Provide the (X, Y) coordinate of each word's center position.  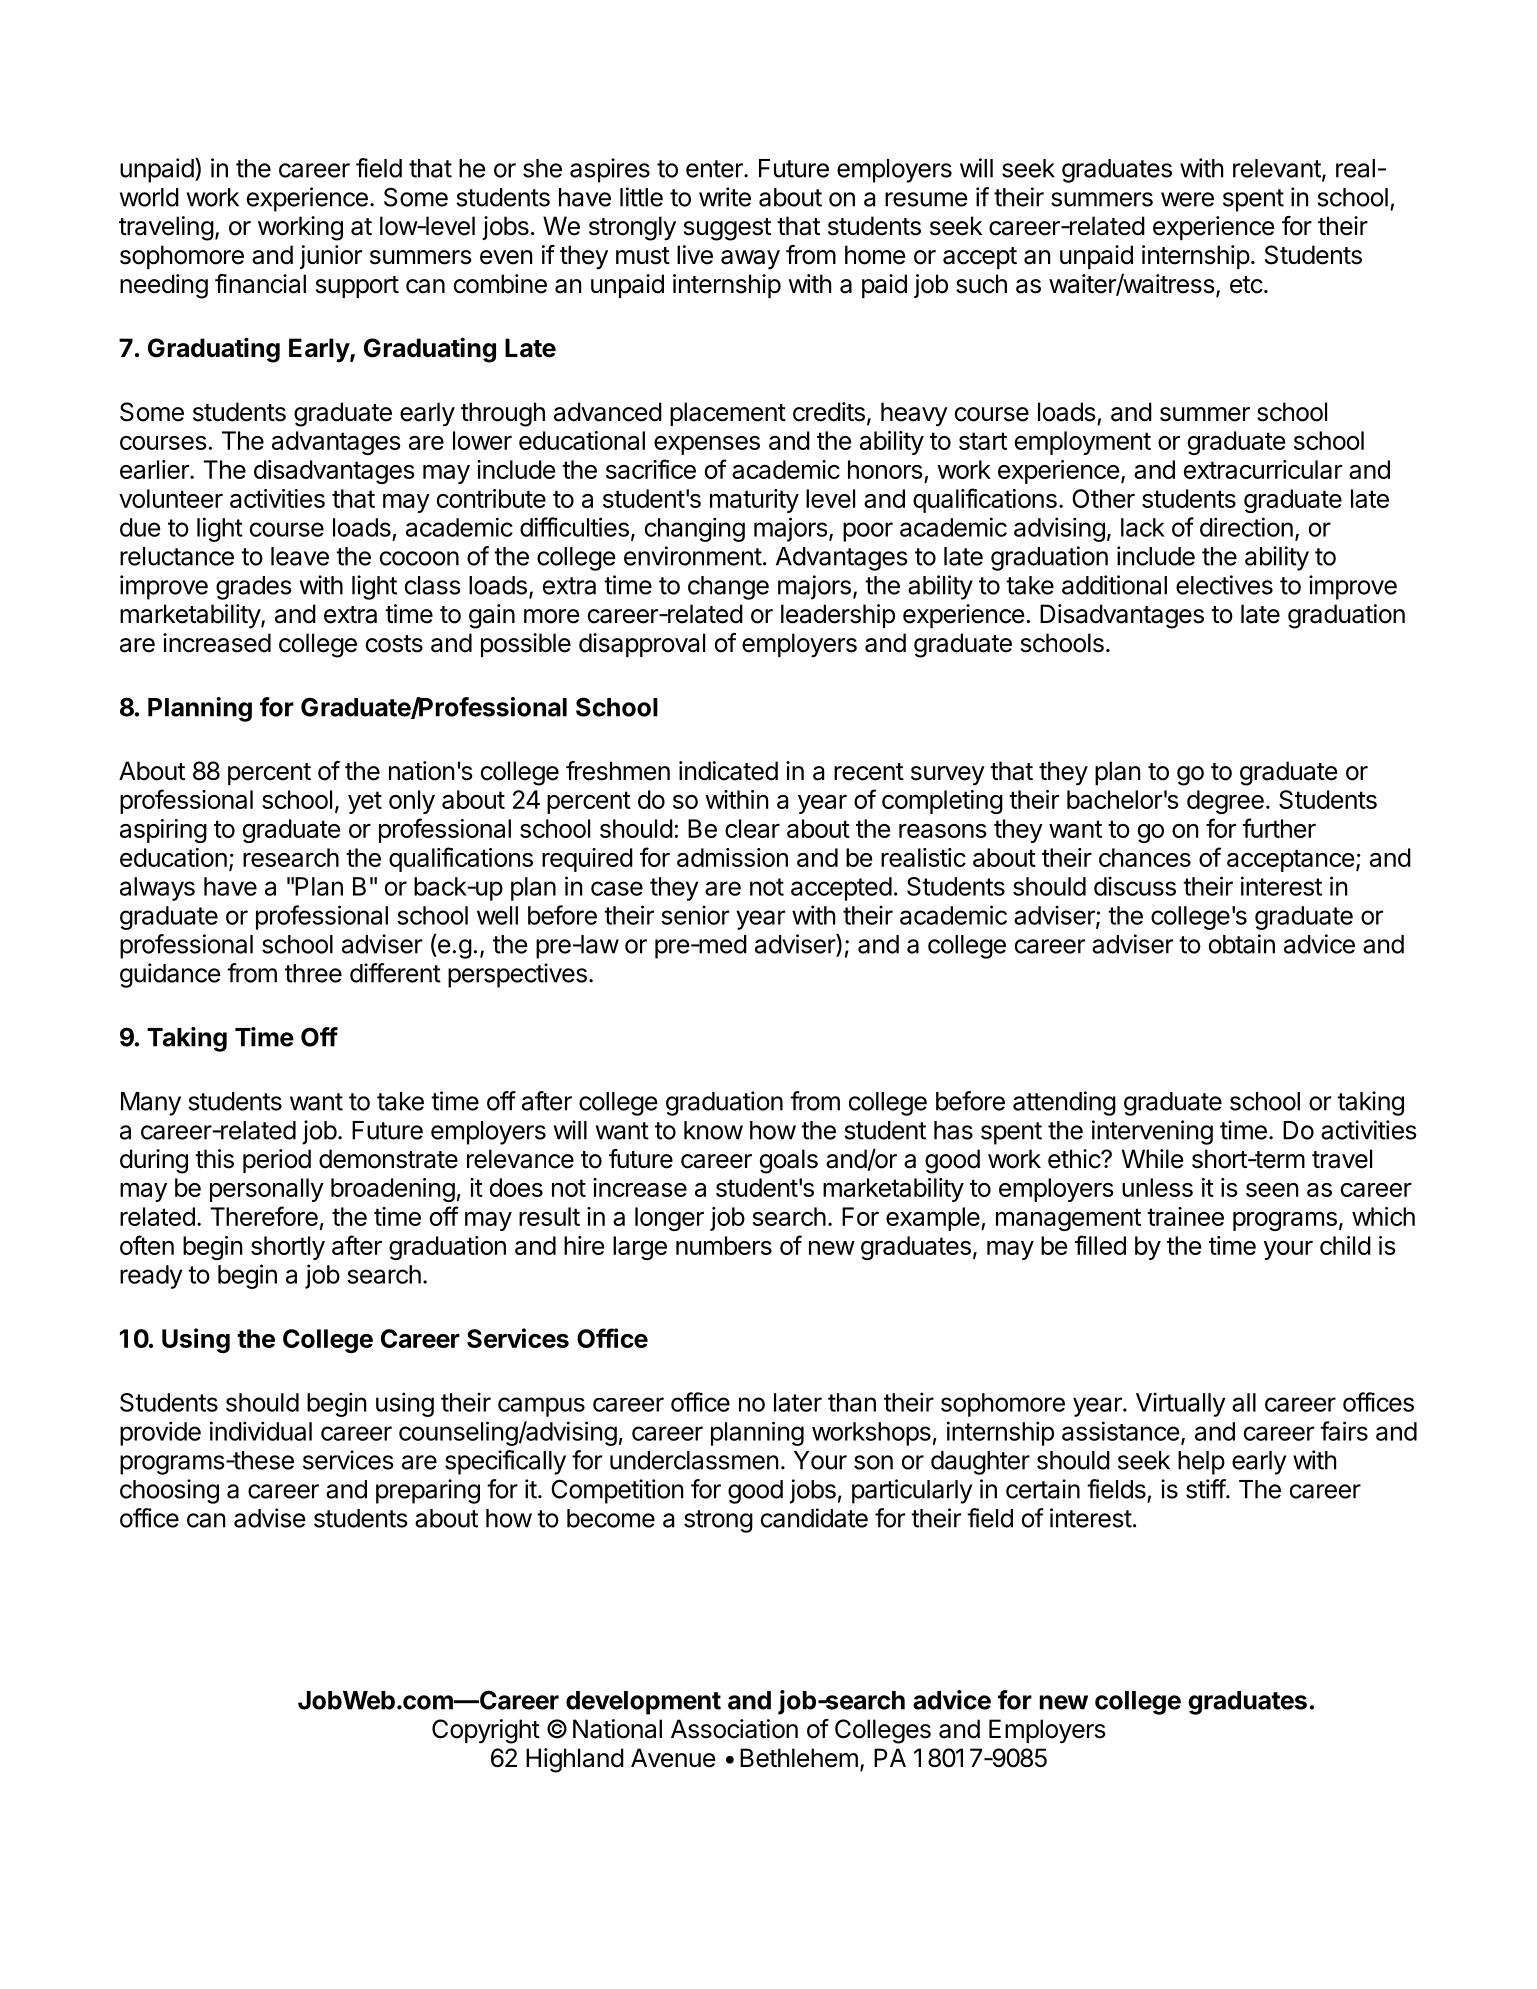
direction (1246, 527)
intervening (1152, 1132)
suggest (727, 229)
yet (365, 802)
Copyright (486, 1731)
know (713, 1130)
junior (331, 257)
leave (300, 556)
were (1187, 199)
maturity (754, 501)
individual (261, 1431)
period (277, 1161)
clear (752, 828)
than (852, 1402)
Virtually (1181, 1404)
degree (1225, 802)
